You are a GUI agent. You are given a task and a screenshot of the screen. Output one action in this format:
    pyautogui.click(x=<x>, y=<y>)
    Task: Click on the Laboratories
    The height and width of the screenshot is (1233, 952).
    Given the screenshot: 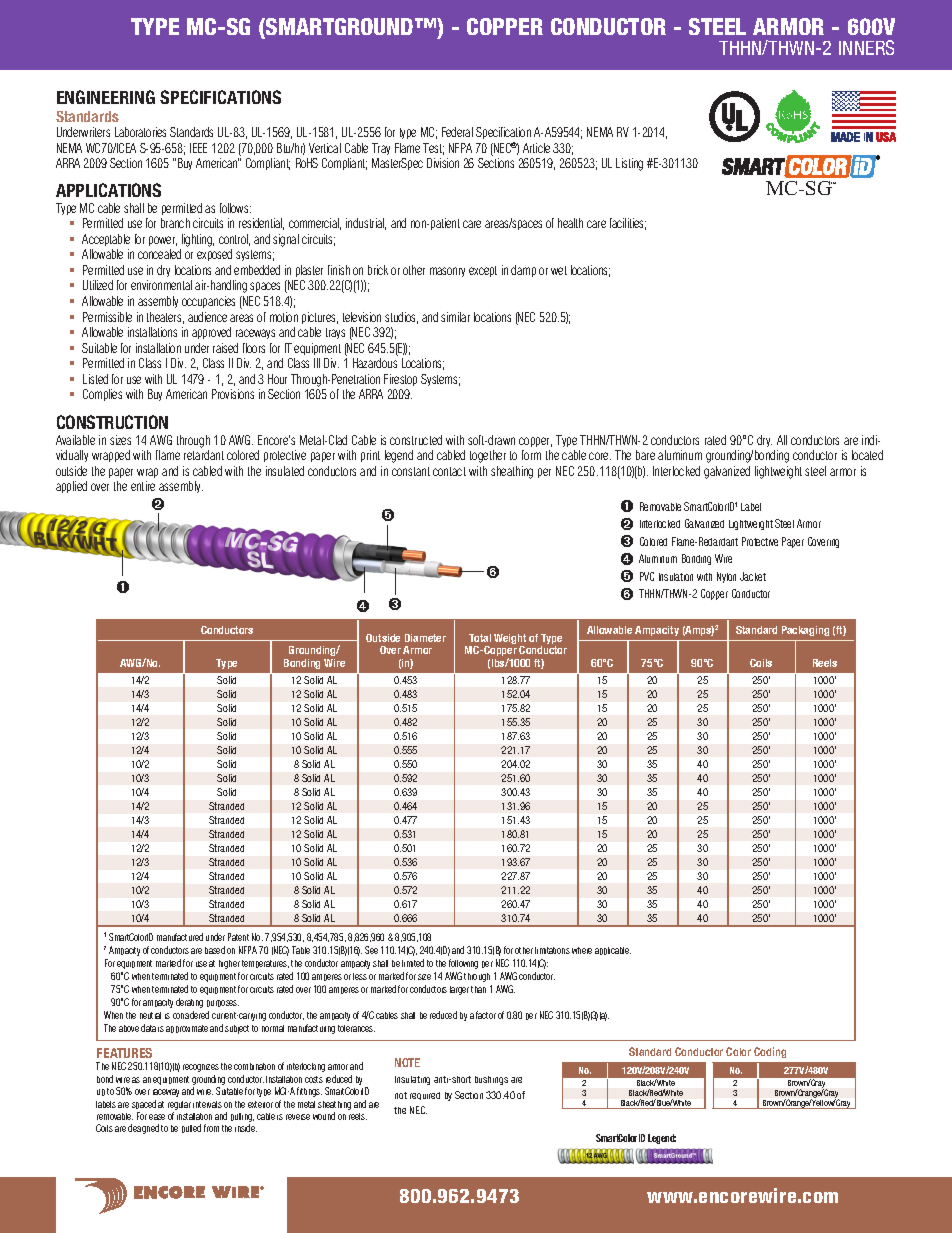 What is the action you would take?
    pyautogui.click(x=140, y=132)
